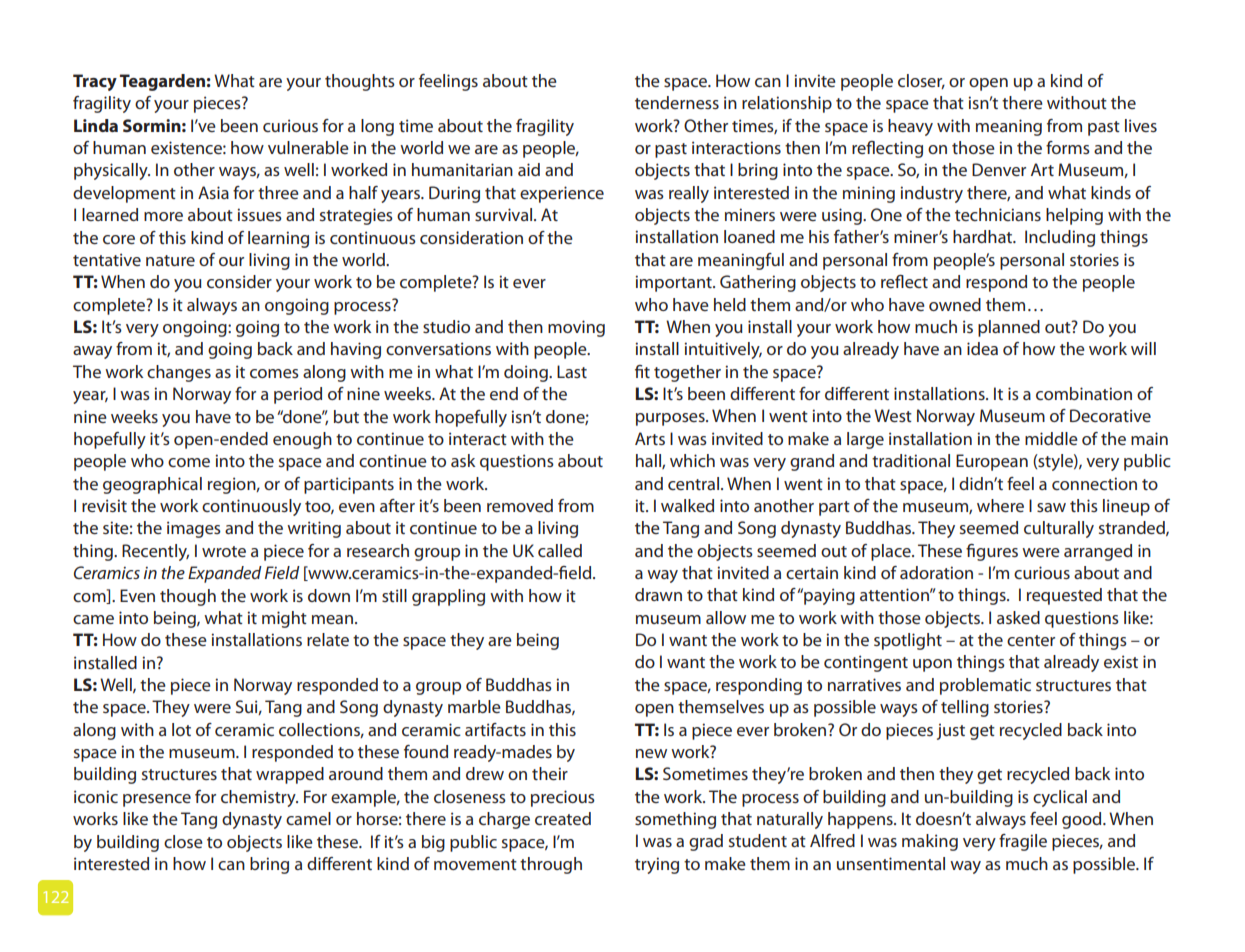 The width and height of the page is (1245, 952). Describe the element at coordinates (259, 798) in the page. I see `chemistry` at that location.
